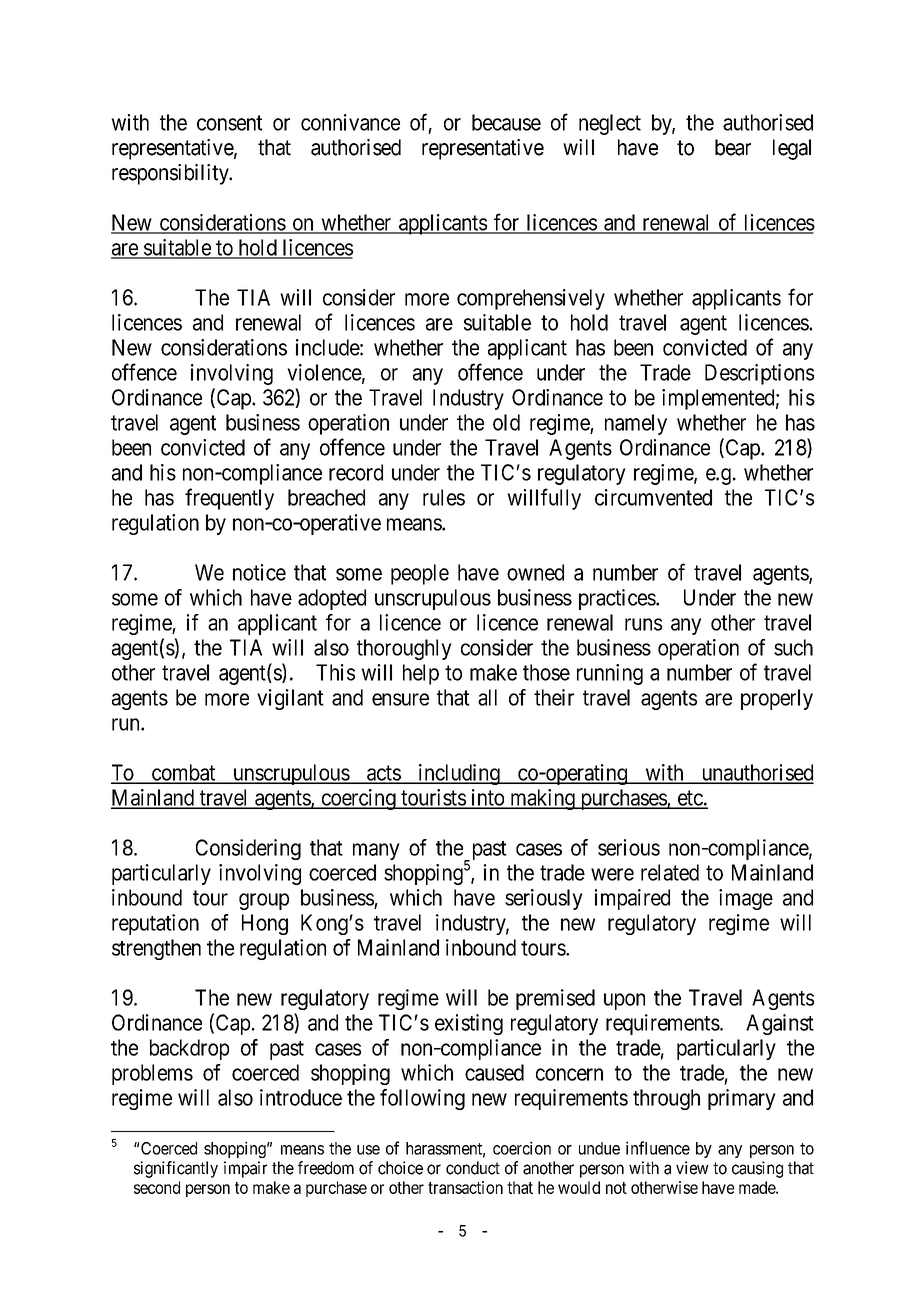  I want to click on because, so click(506, 122).
